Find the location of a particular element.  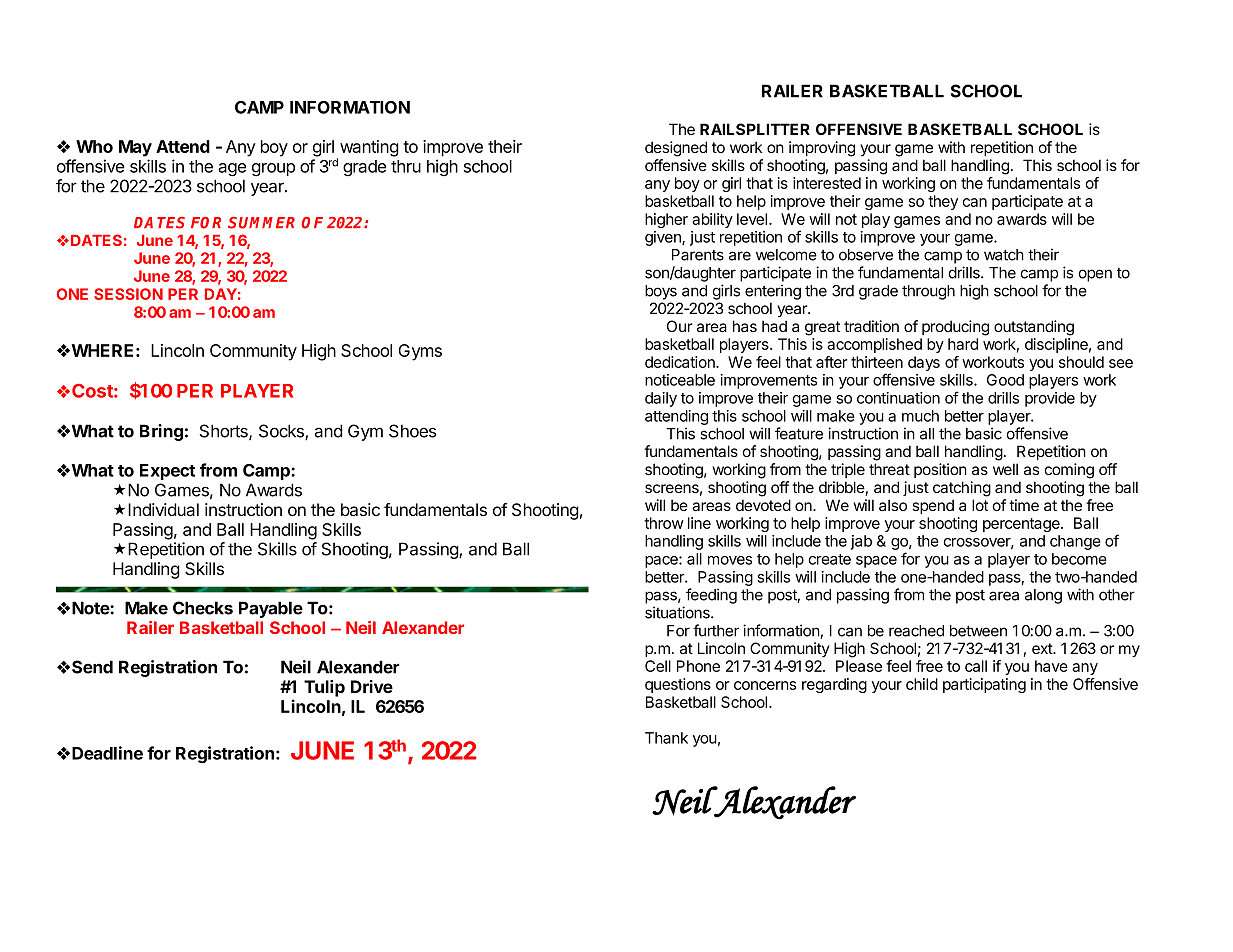

group is located at coordinates (273, 169).
